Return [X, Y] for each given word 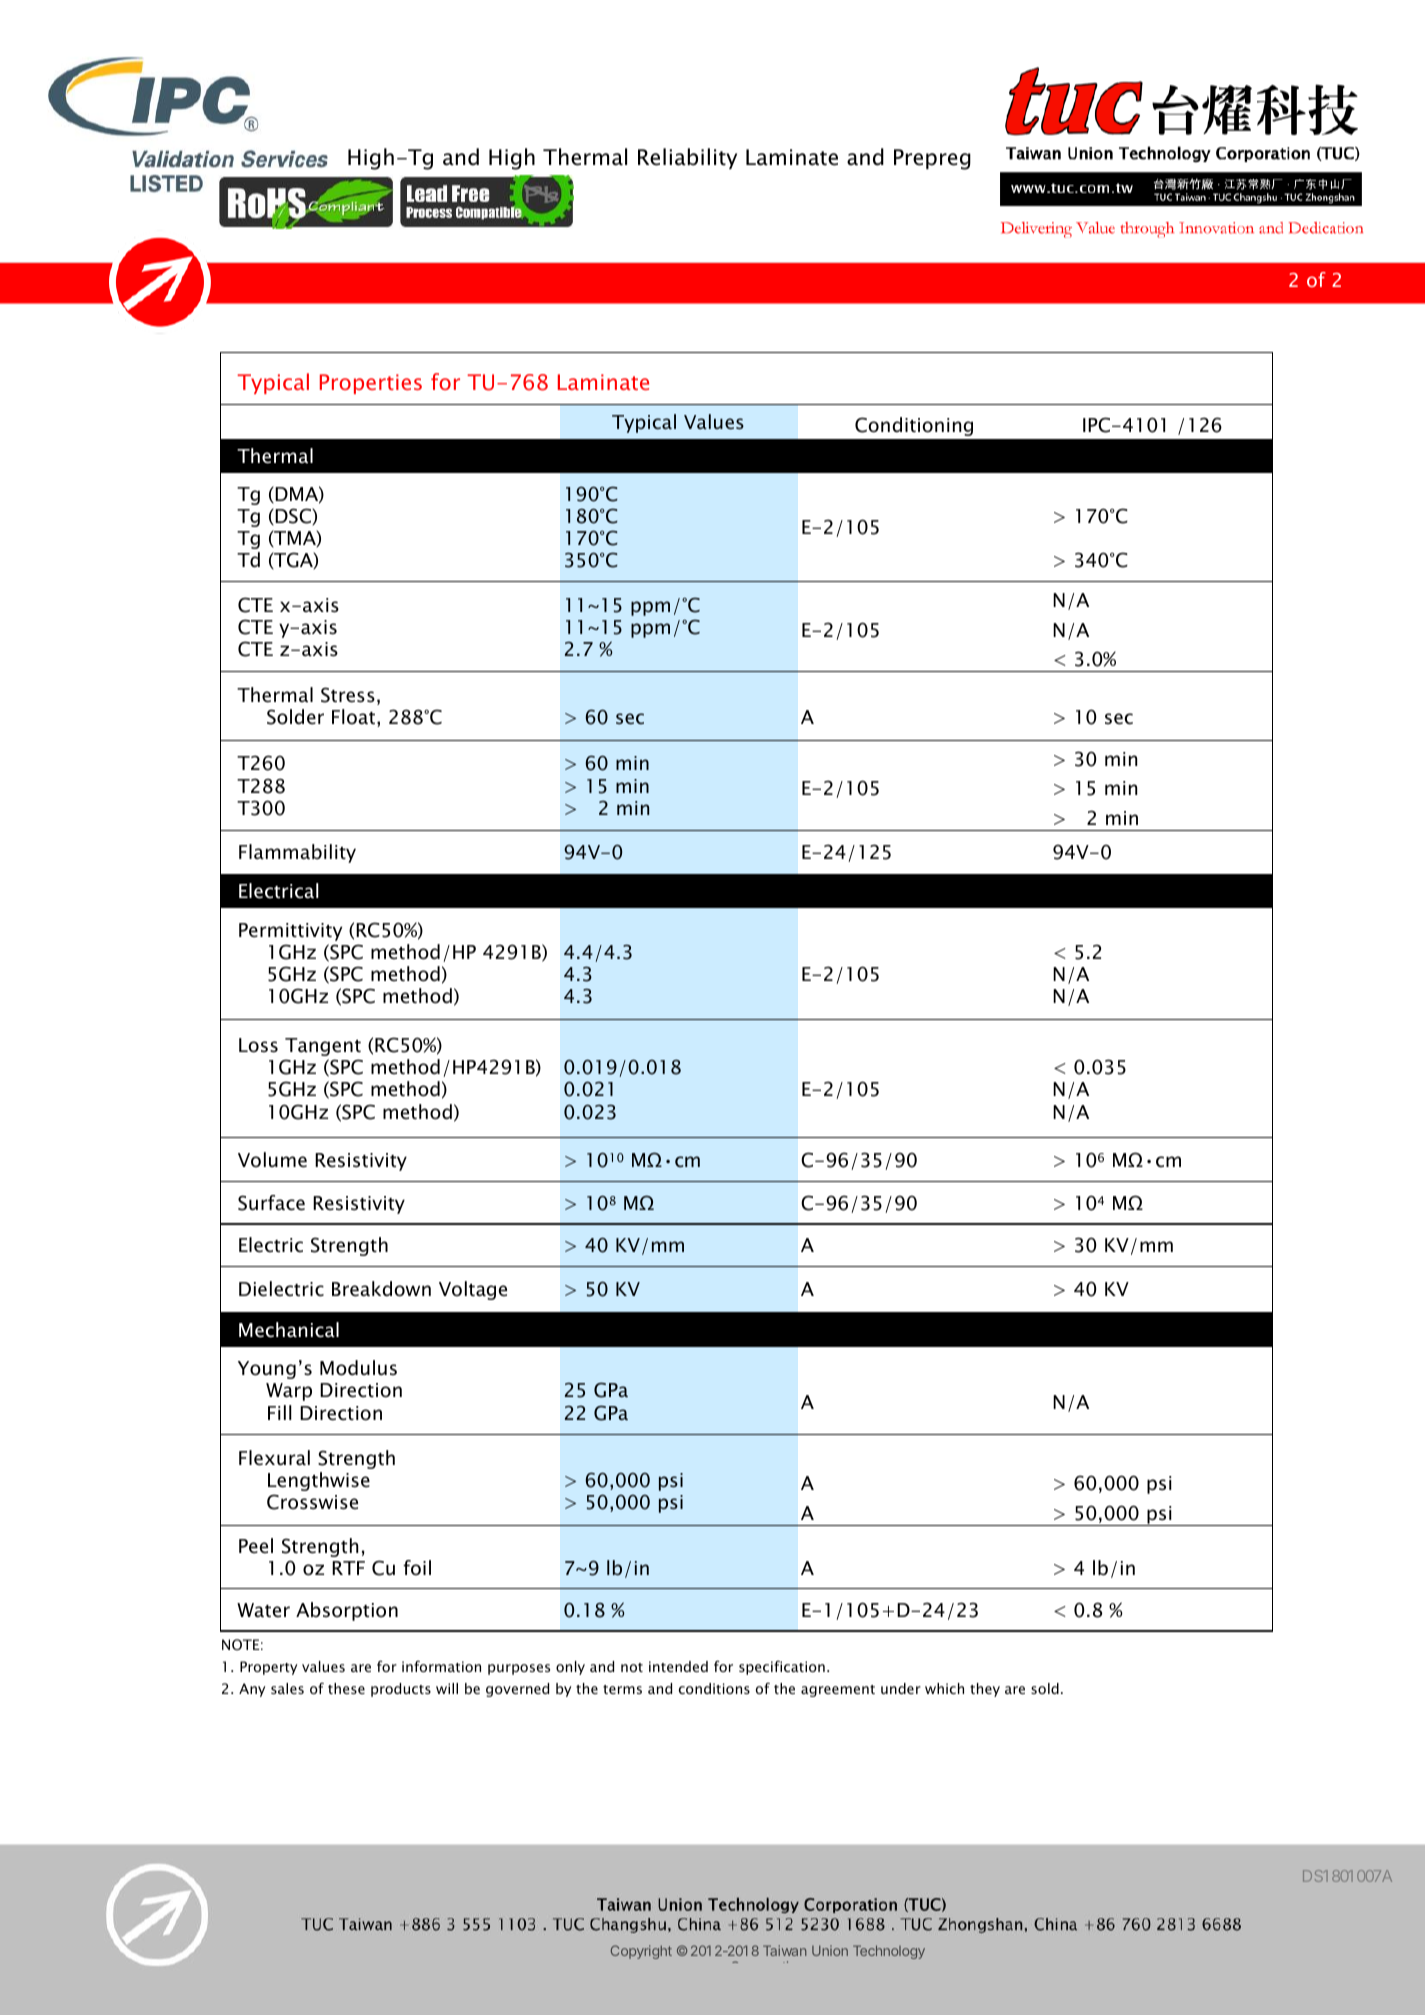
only [570, 1668]
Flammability [297, 853]
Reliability [687, 158]
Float [355, 718]
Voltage [473, 1290]
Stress [348, 695]
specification [782, 1668]
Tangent [323, 1047]
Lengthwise [319, 1481]
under [901, 1688]
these [346, 1688]
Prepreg [932, 159]
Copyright [641, 1952]
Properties [371, 384]
